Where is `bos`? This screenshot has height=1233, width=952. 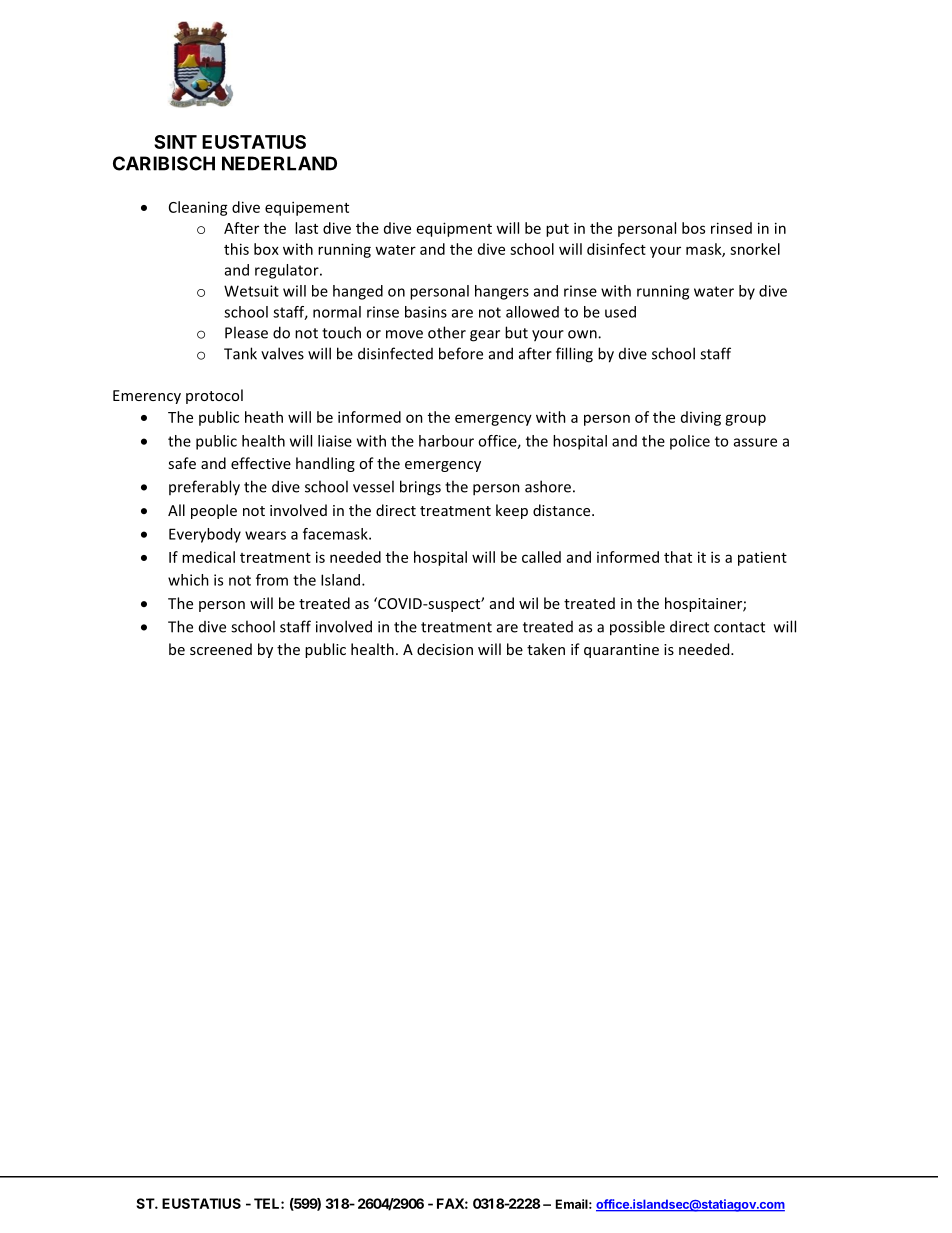
bos is located at coordinates (693, 228).
